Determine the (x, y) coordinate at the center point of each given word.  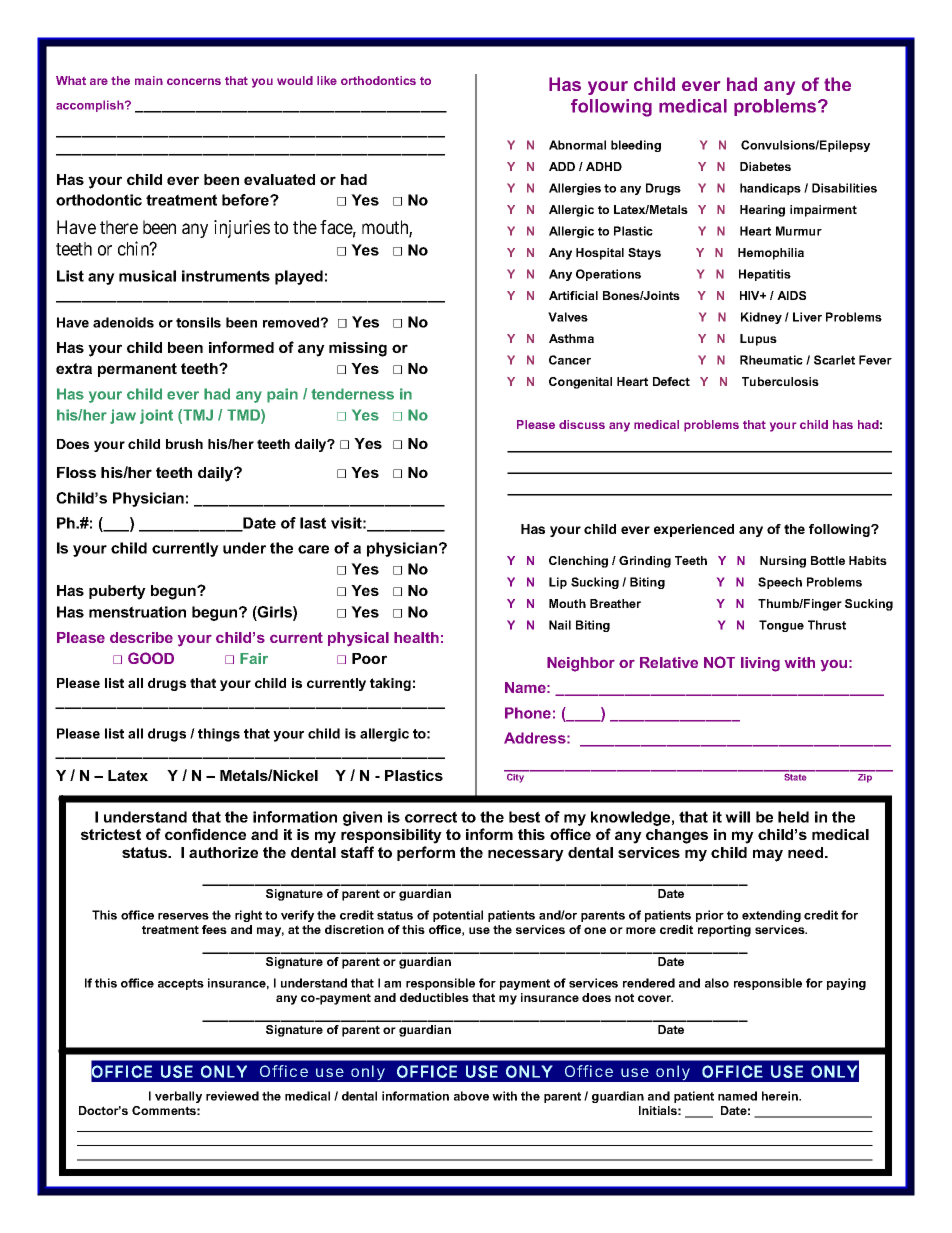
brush (184, 444)
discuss (582, 424)
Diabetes (765, 166)
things (219, 735)
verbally (178, 1097)
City (516, 777)
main (149, 80)
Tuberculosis (780, 381)
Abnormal (577, 145)
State (795, 776)
